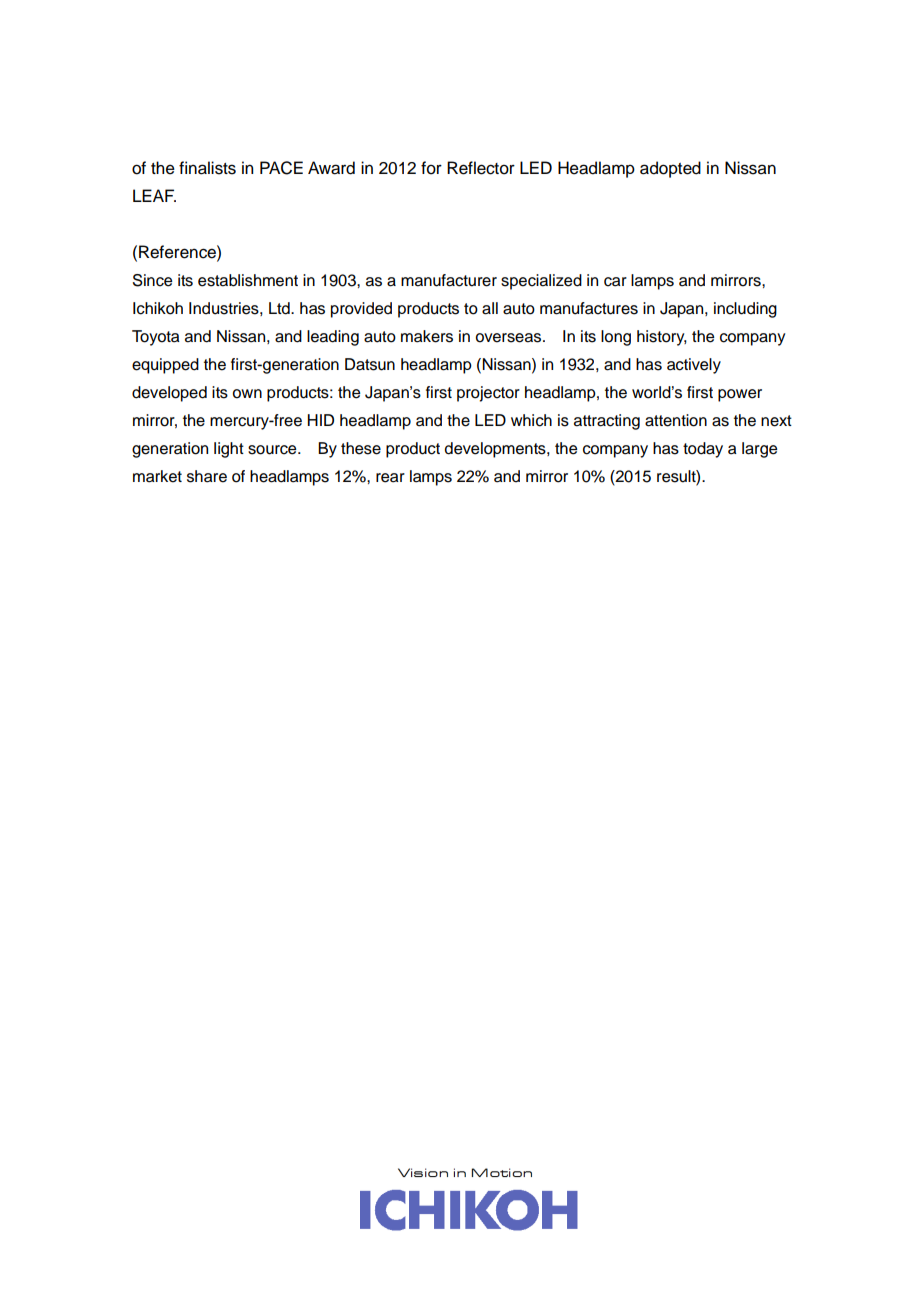 The height and width of the screenshot is (1308, 924). I want to click on establishment, so click(248, 280).
